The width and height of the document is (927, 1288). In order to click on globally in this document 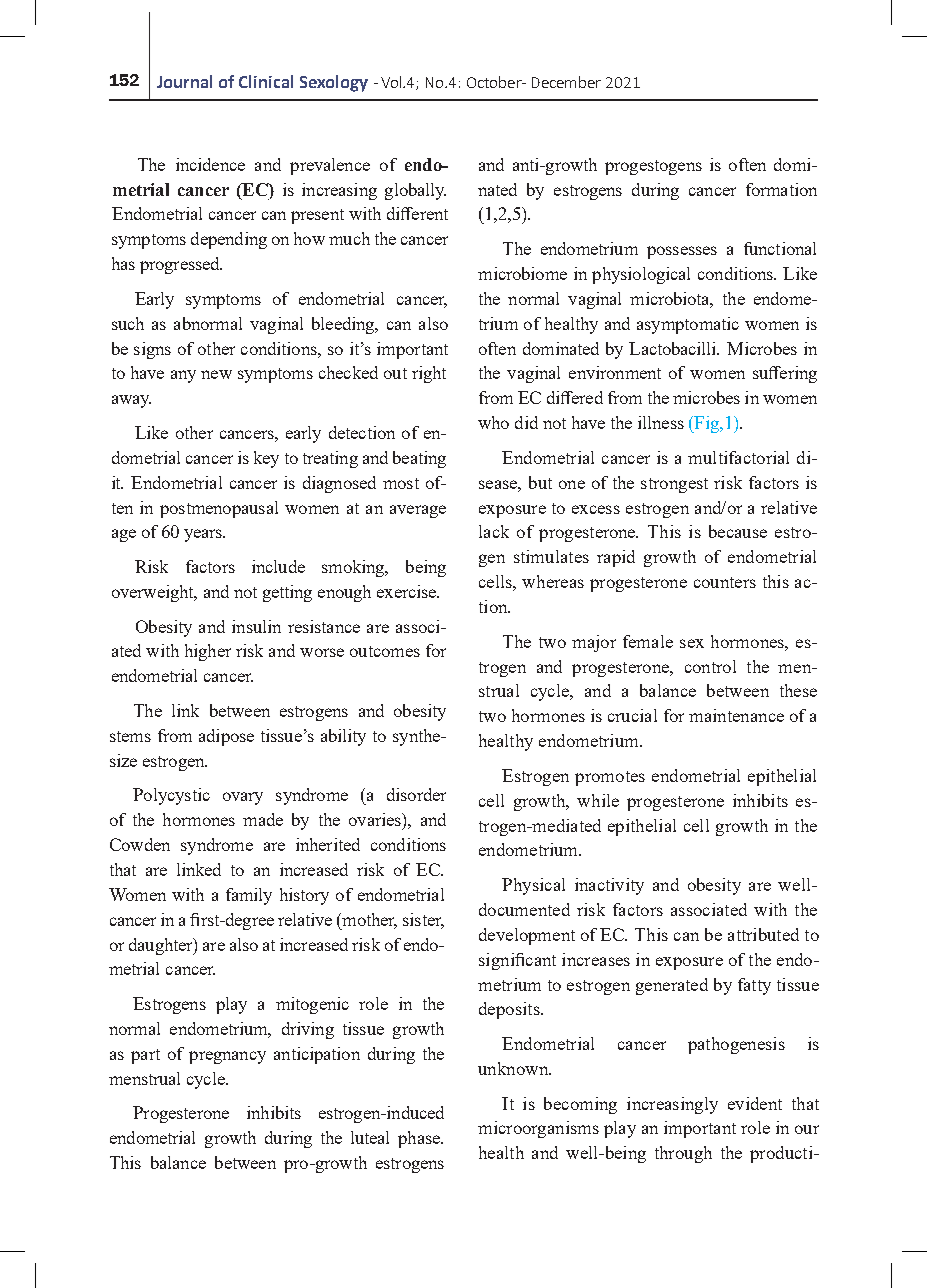, I will do `click(415, 191)`.
